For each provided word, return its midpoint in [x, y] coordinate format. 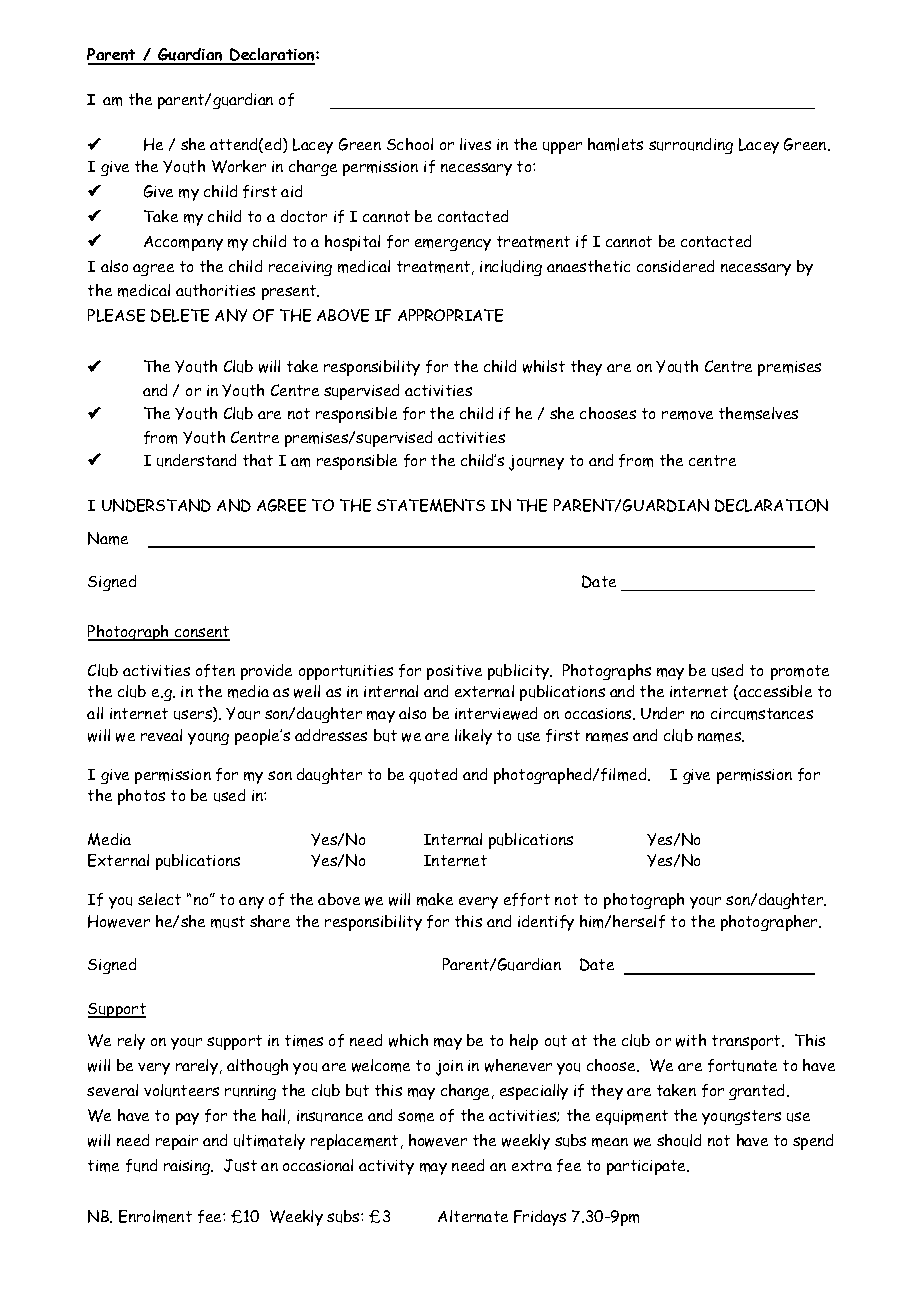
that [258, 460]
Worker [239, 166]
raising [188, 1167]
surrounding [691, 146]
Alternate [473, 1216]
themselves [758, 413]
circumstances [762, 714]
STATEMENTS [431, 505]
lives [475, 144]
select [159, 899]
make [435, 899]
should [679, 1140]
